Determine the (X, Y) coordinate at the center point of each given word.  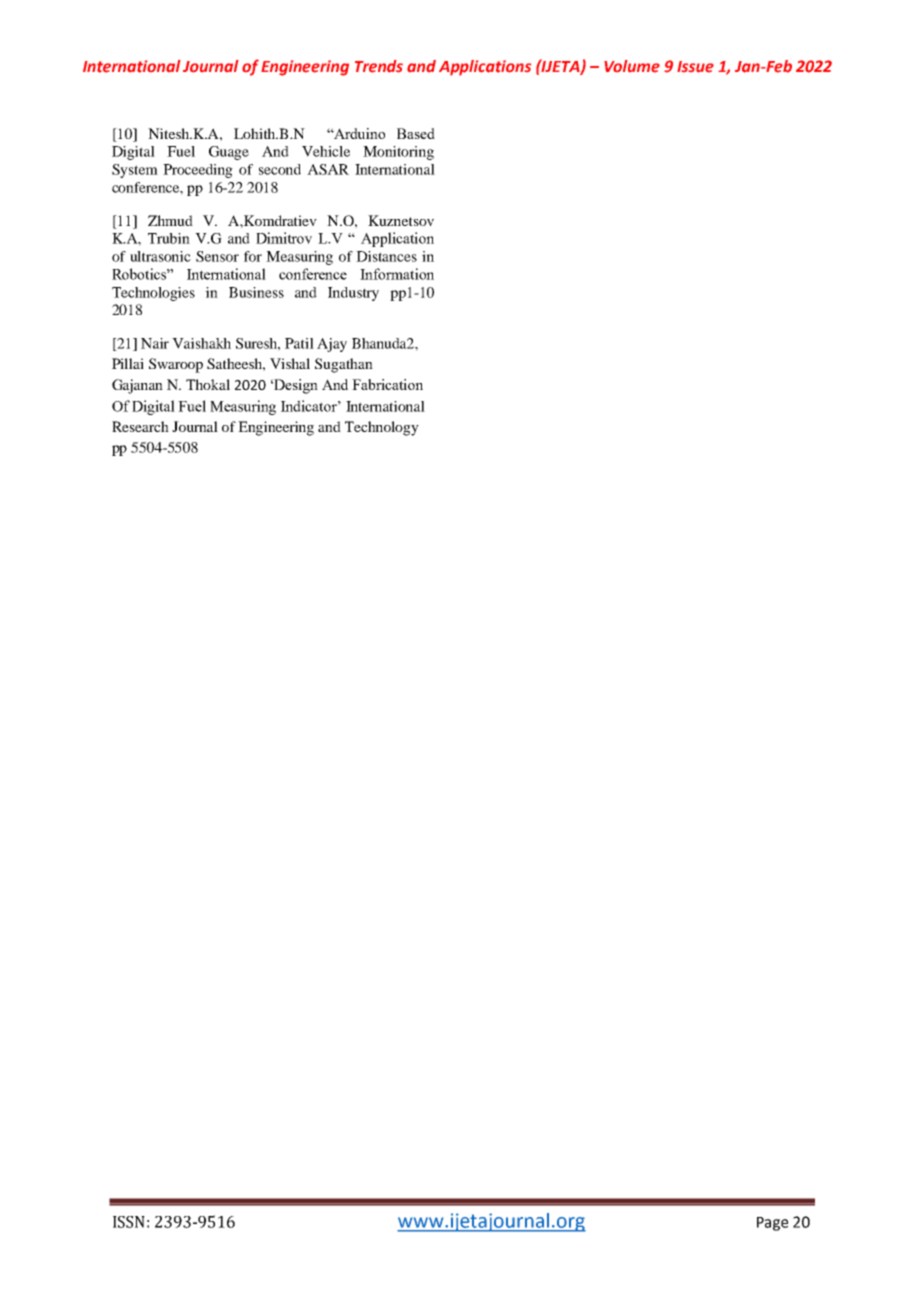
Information (397, 274)
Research (140, 426)
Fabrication (387, 384)
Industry (353, 294)
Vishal (290, 363)
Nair (155, 343)
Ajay (332, 345)
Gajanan (137, 386)
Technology (382, 428)
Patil (299, 343)
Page (772, 1224)
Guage (229, 153)
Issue (695, 67)
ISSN (129, 1222)
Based (416, 133)
